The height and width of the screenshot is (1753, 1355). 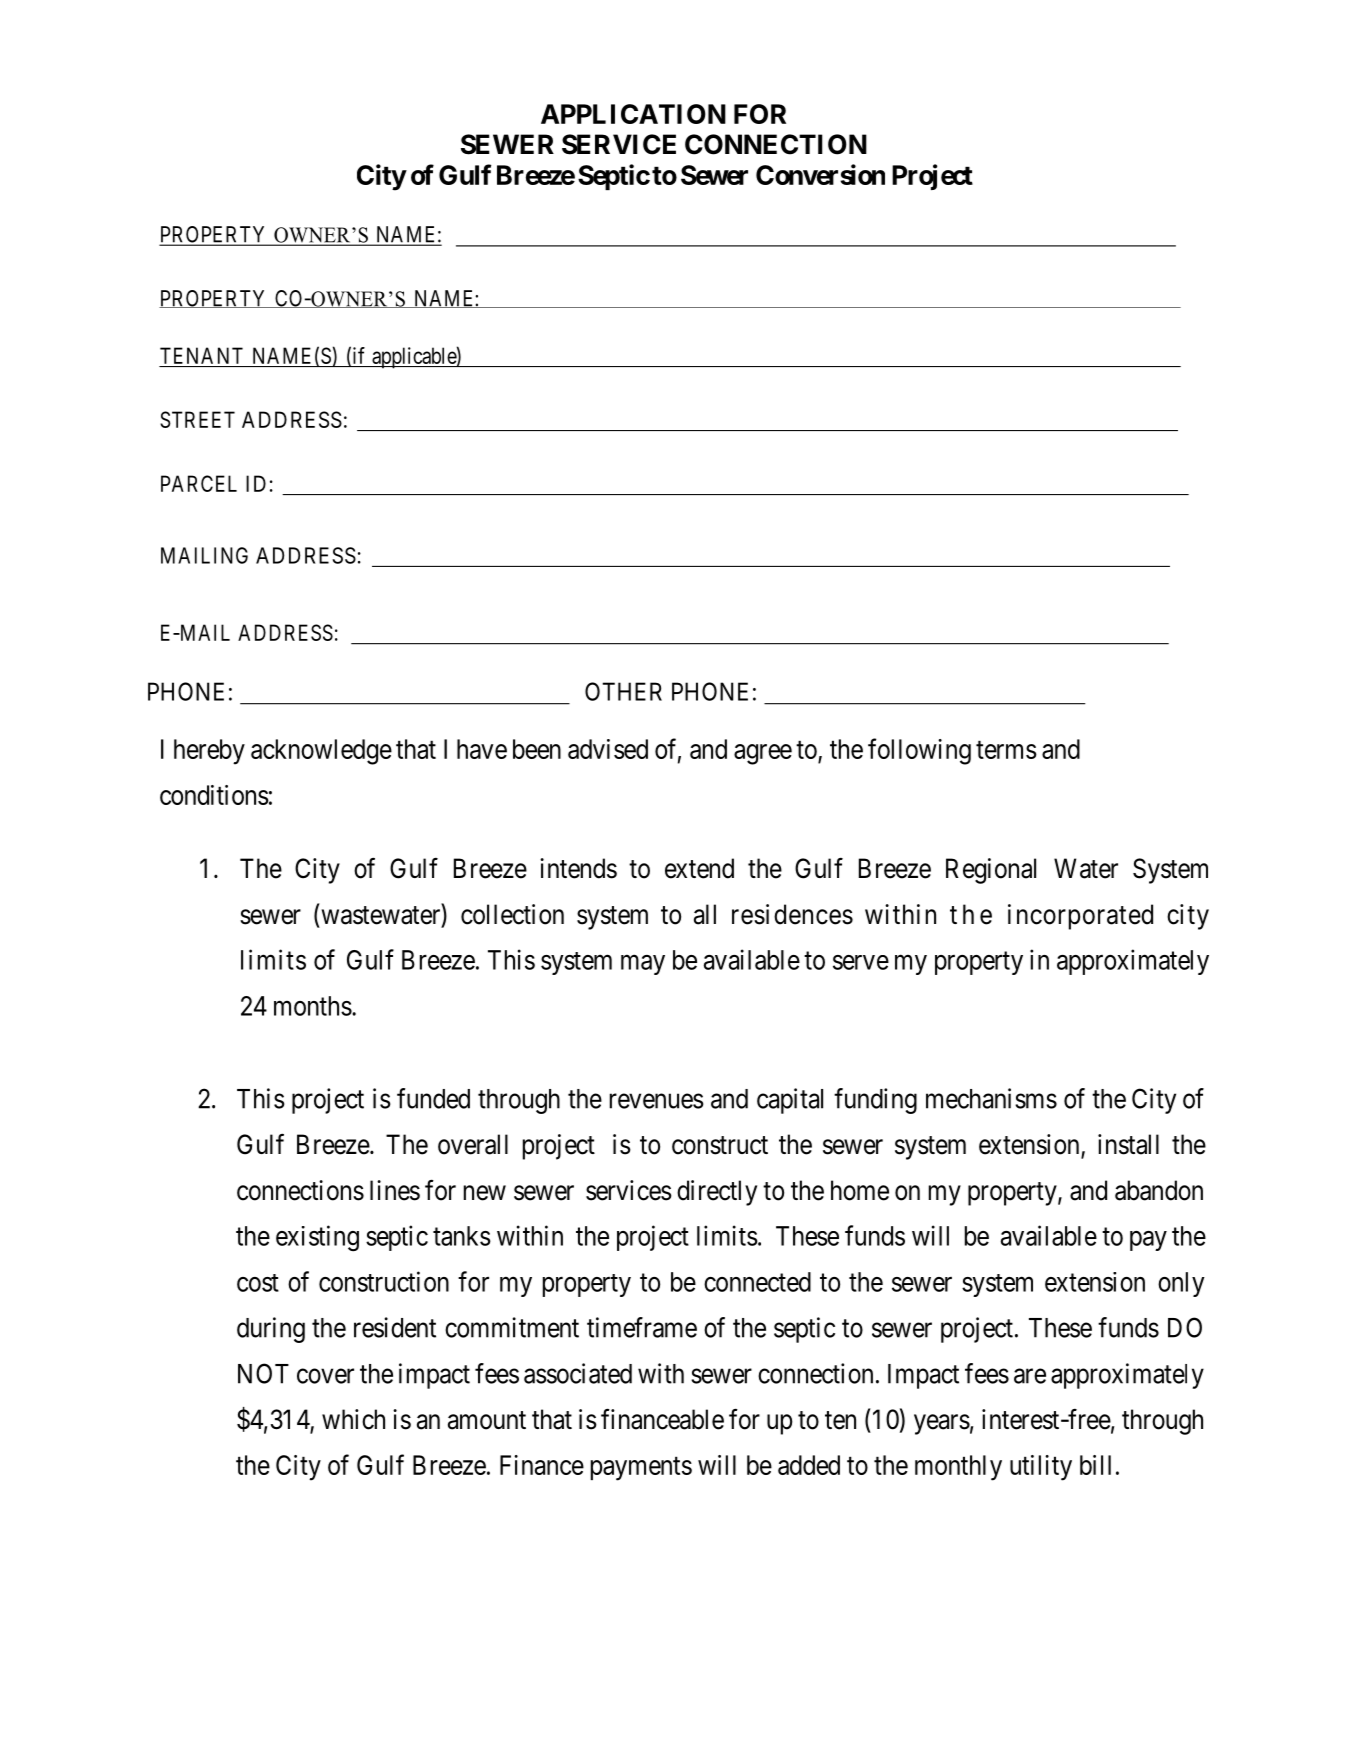 I want to click on terms, so click(x=1006, y=750).
